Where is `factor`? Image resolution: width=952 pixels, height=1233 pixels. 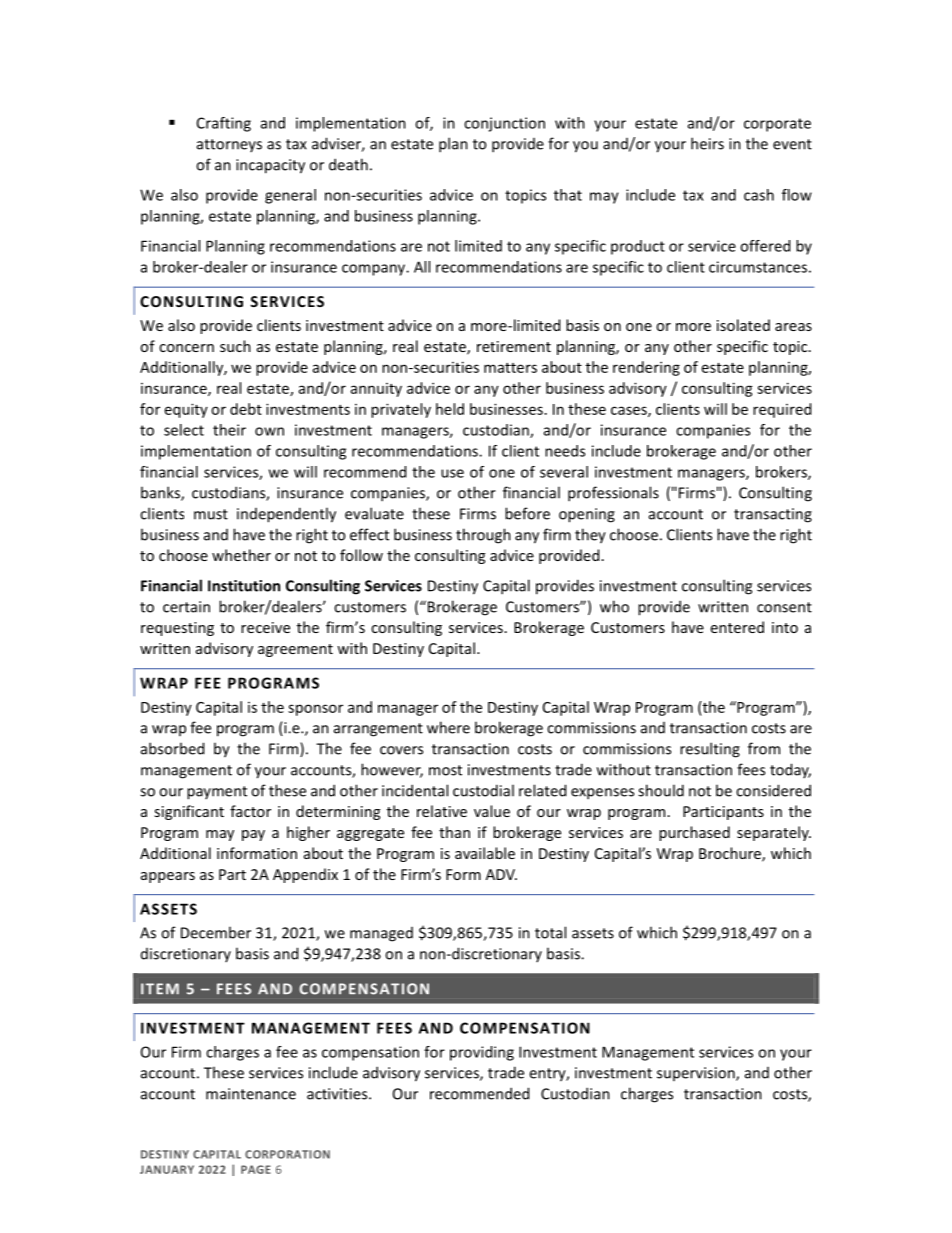
factor is located at coordinates (250, 811).
